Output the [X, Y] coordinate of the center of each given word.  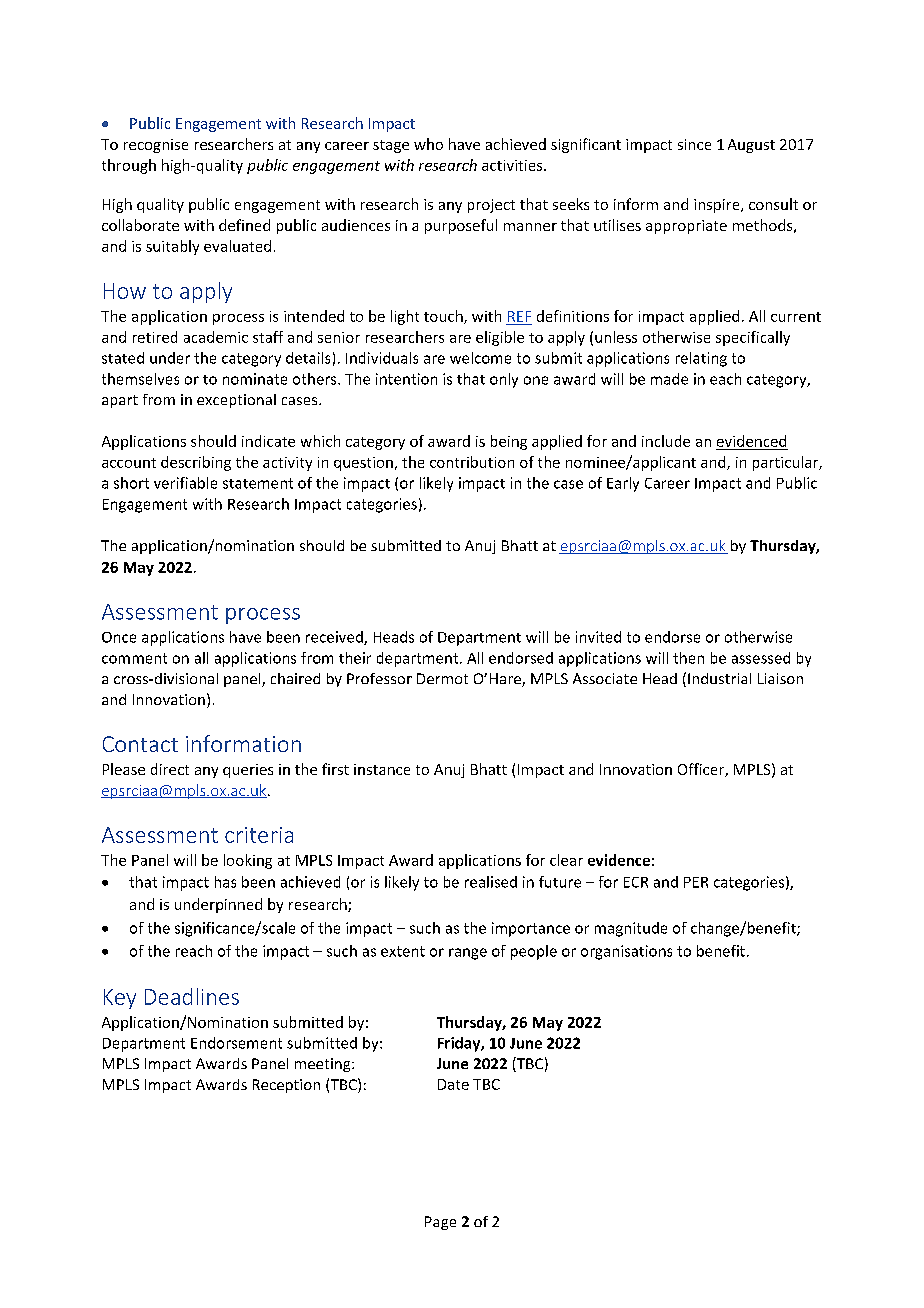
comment [134, 658]
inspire [718, 206]
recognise [156, 146]
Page [440, 1223]
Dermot [442, 678]
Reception [286, 1086]
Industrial [719, 678]
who [428, 144]
